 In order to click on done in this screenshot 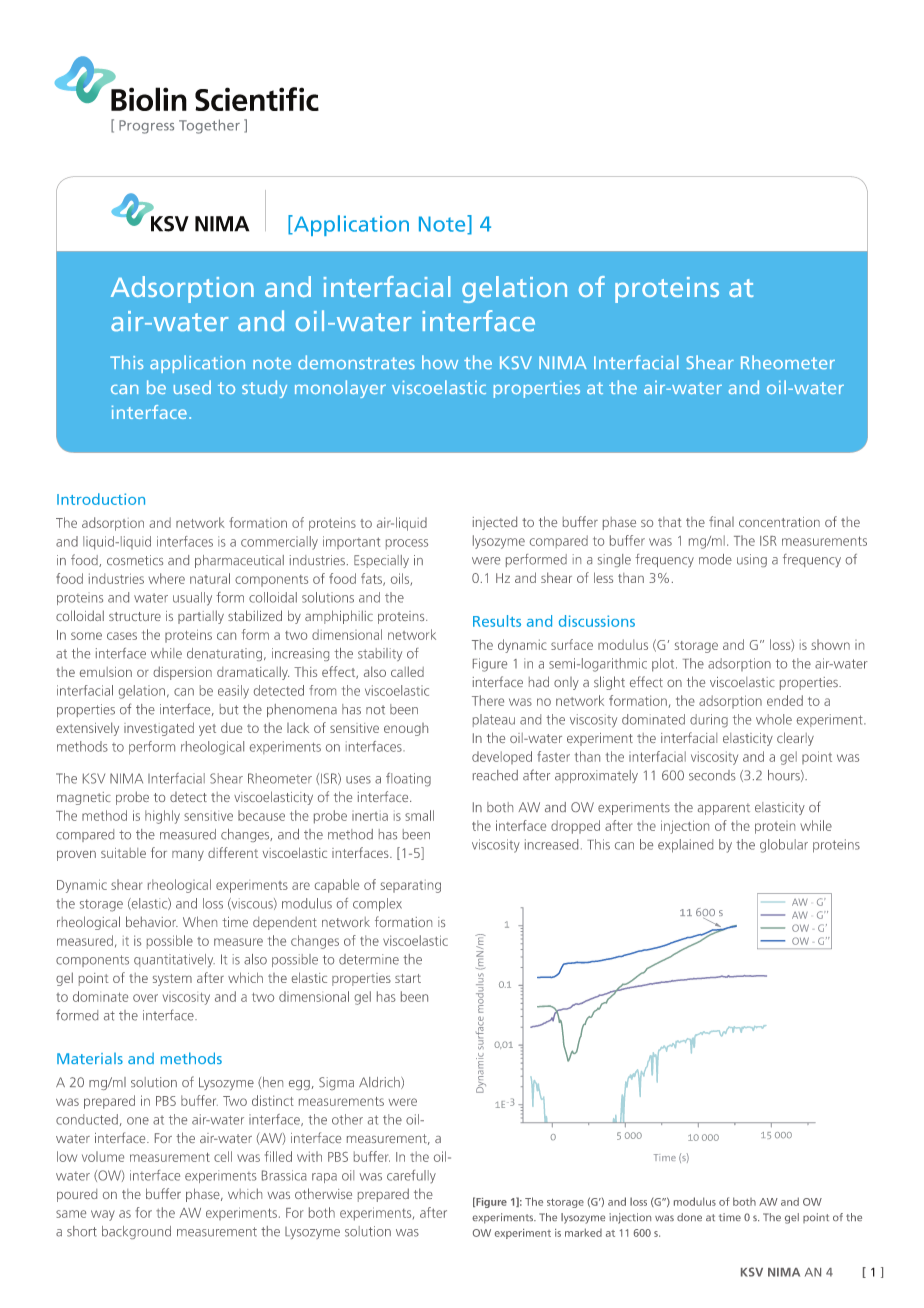, I will do `click(689, 1217)`.
